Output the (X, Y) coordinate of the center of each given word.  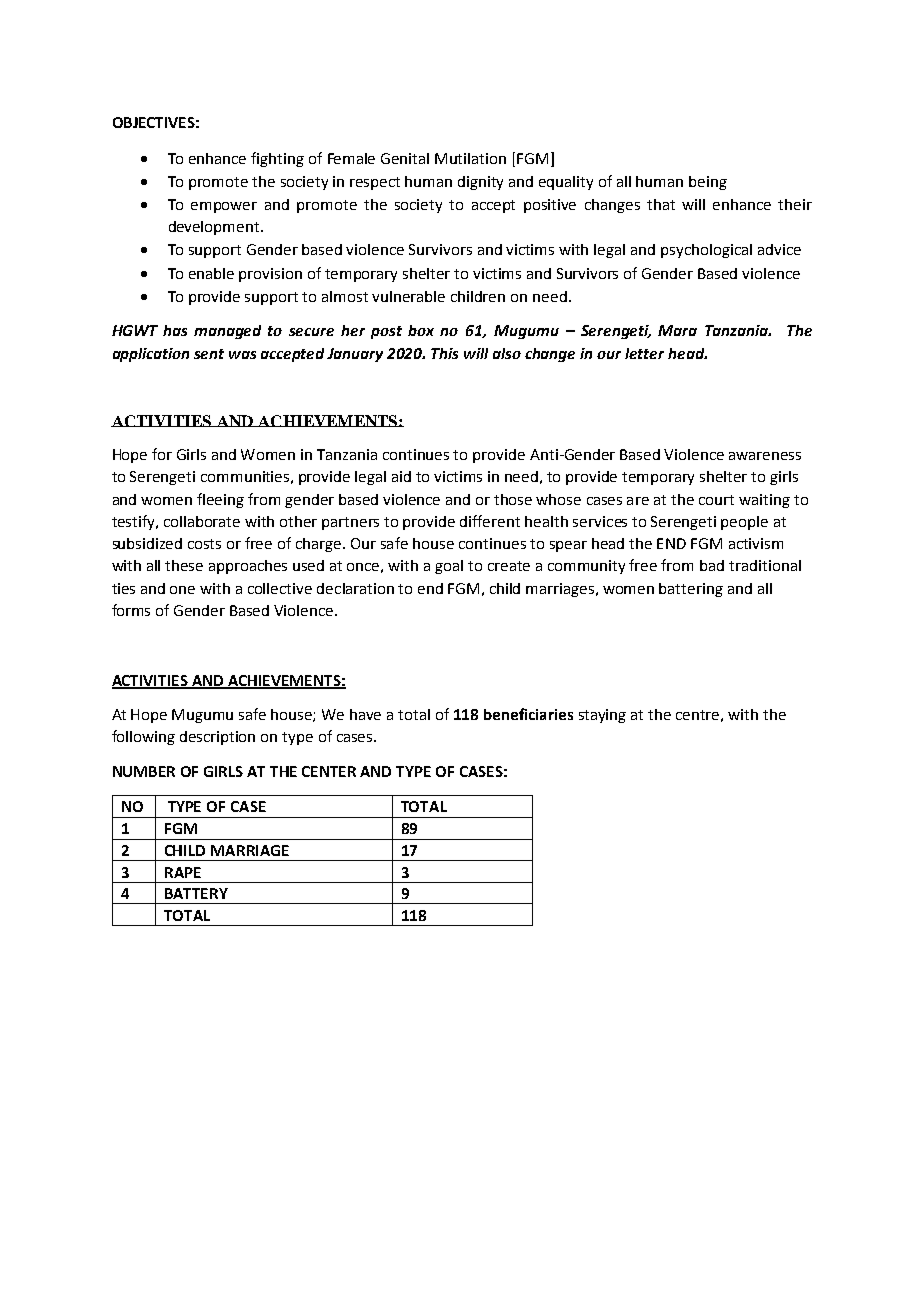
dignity (480, 183)
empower (224, 207)
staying (602, 716)
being (708, 183)
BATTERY (196, 893)
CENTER (329, 771)
